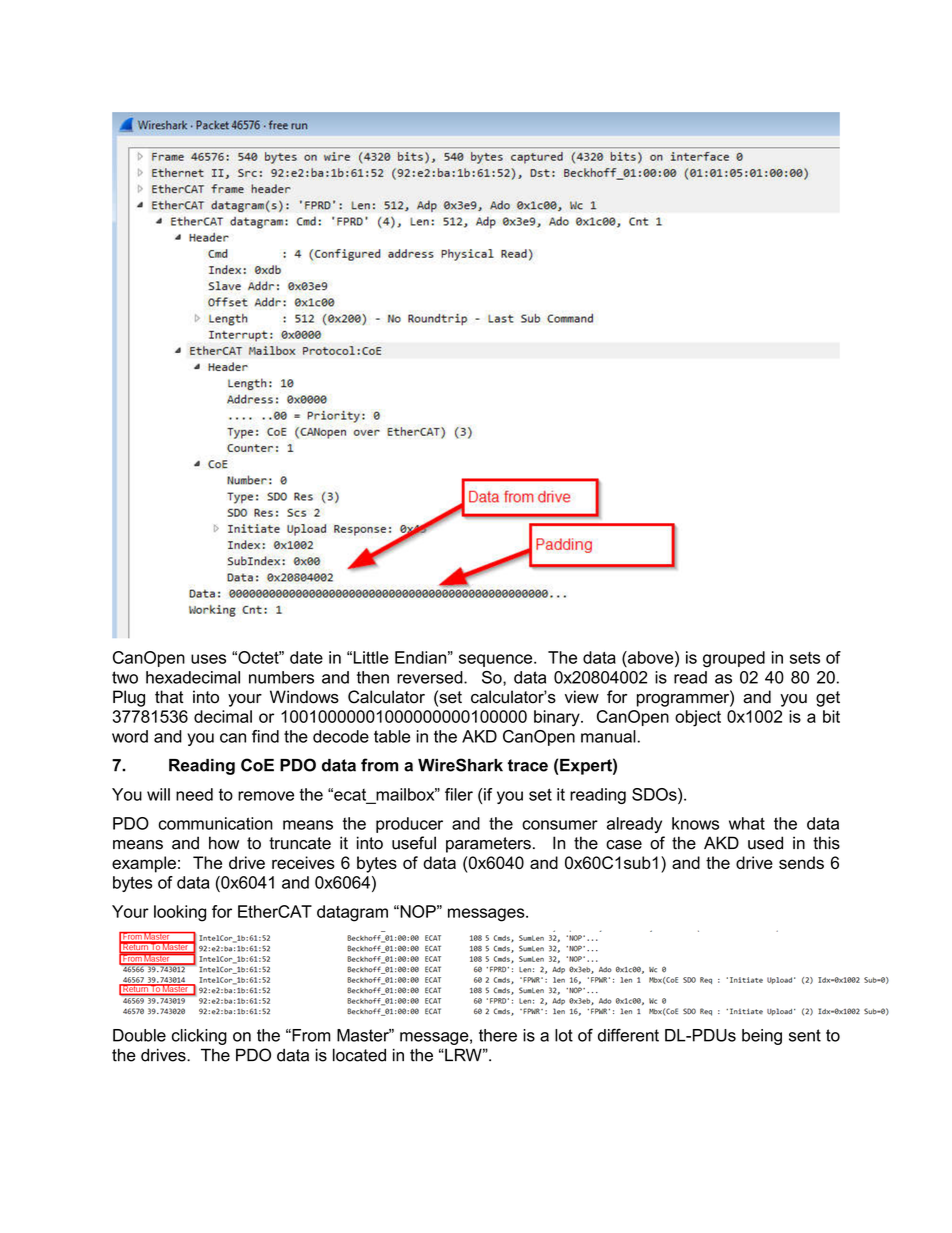 The width and height of the document is (952, 1233). Describe the element at coordinates (180, 913) in the document. I see `looking` at that location.
